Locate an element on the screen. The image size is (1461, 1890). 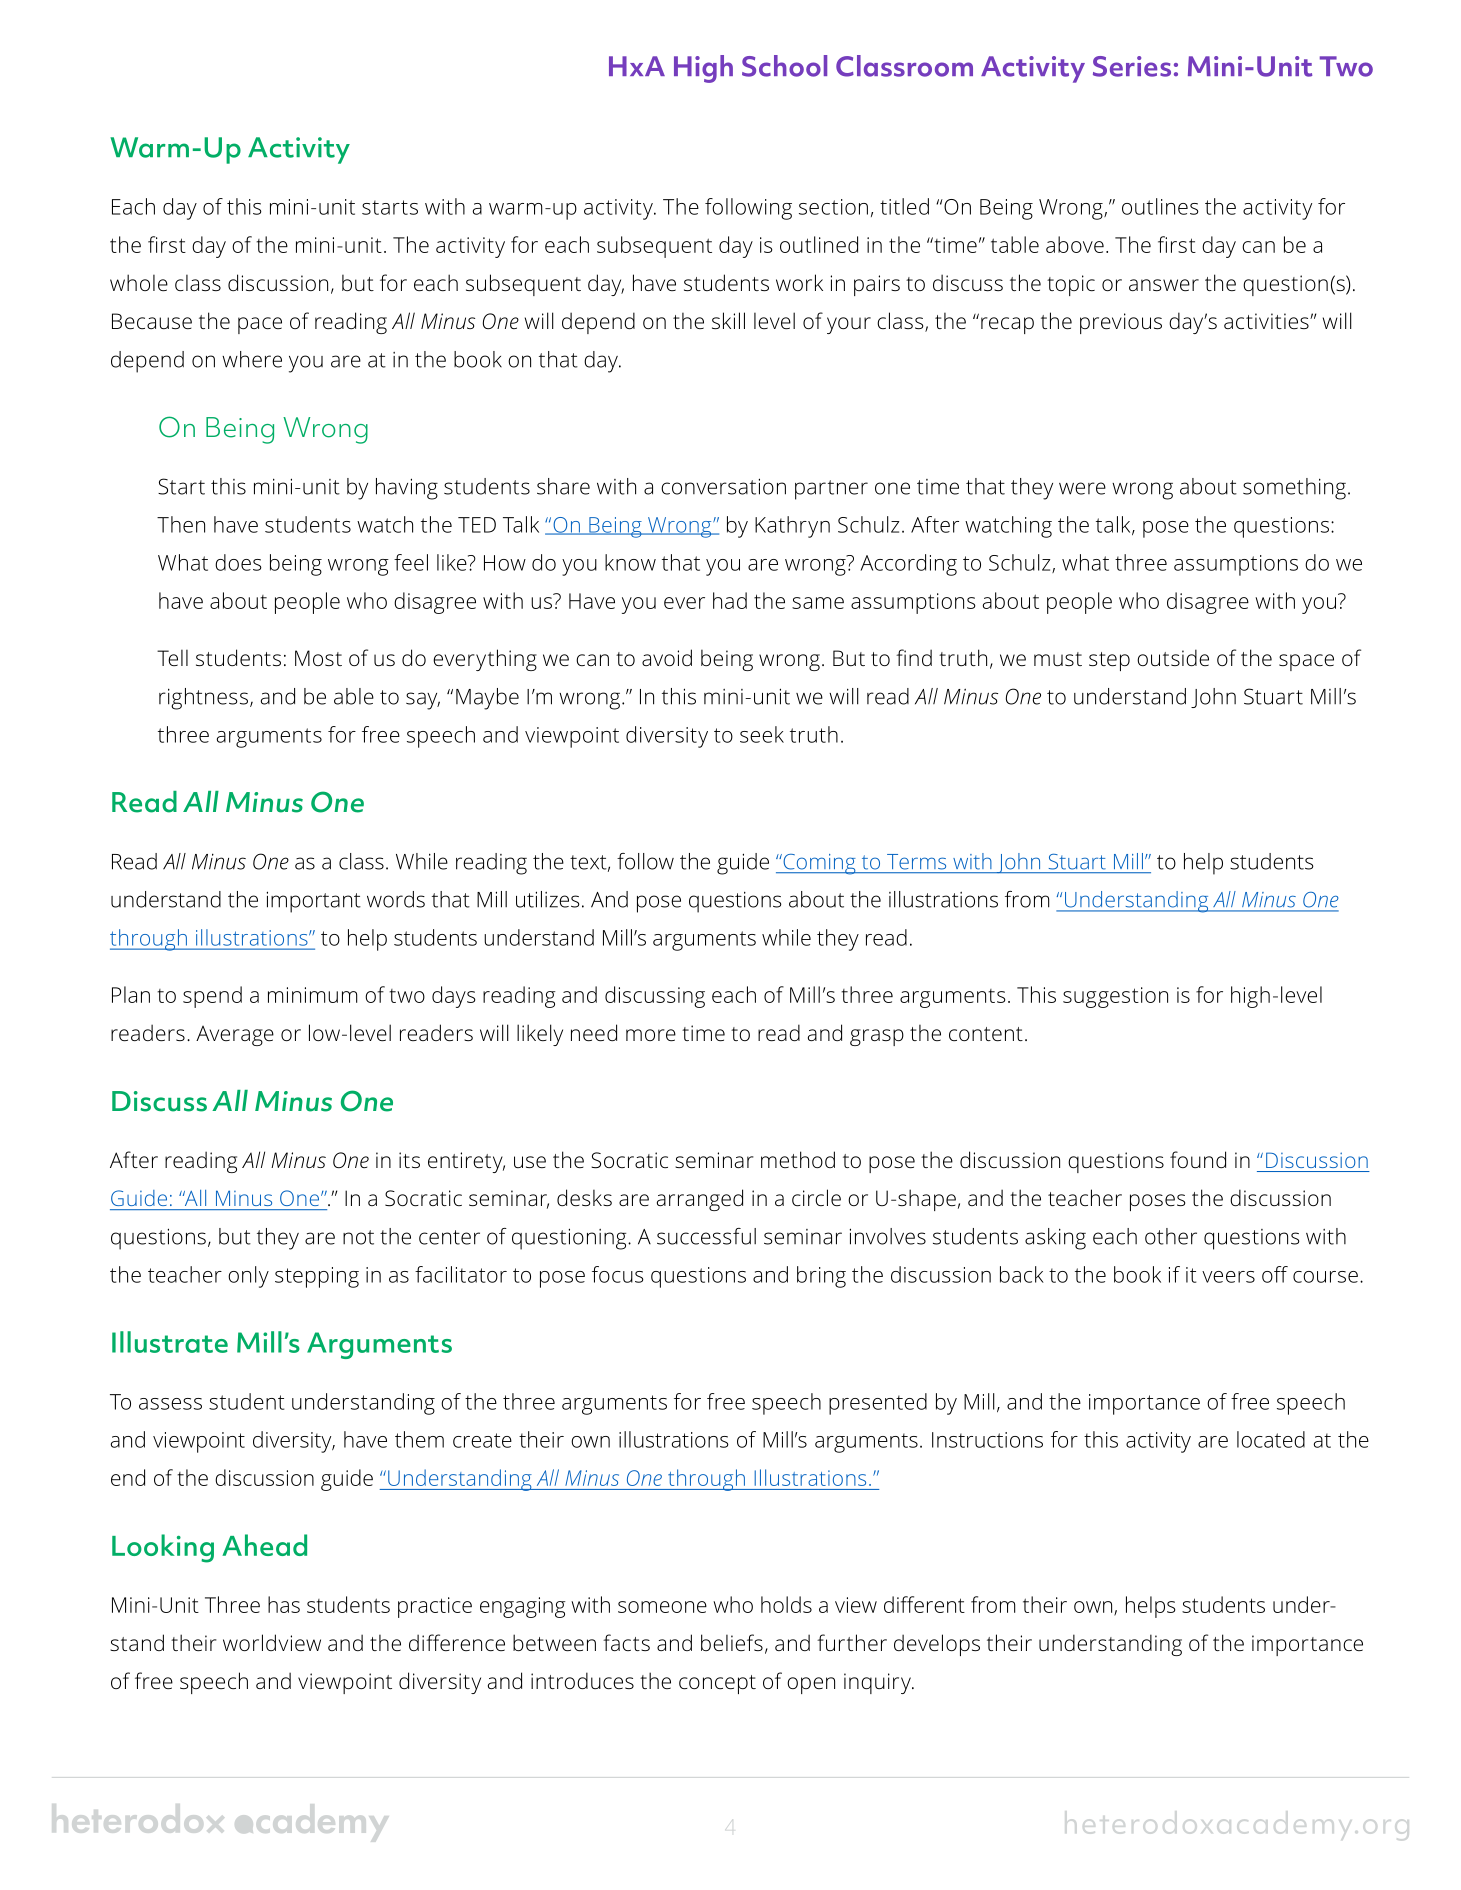
important is located at coordinates (314, 902).
